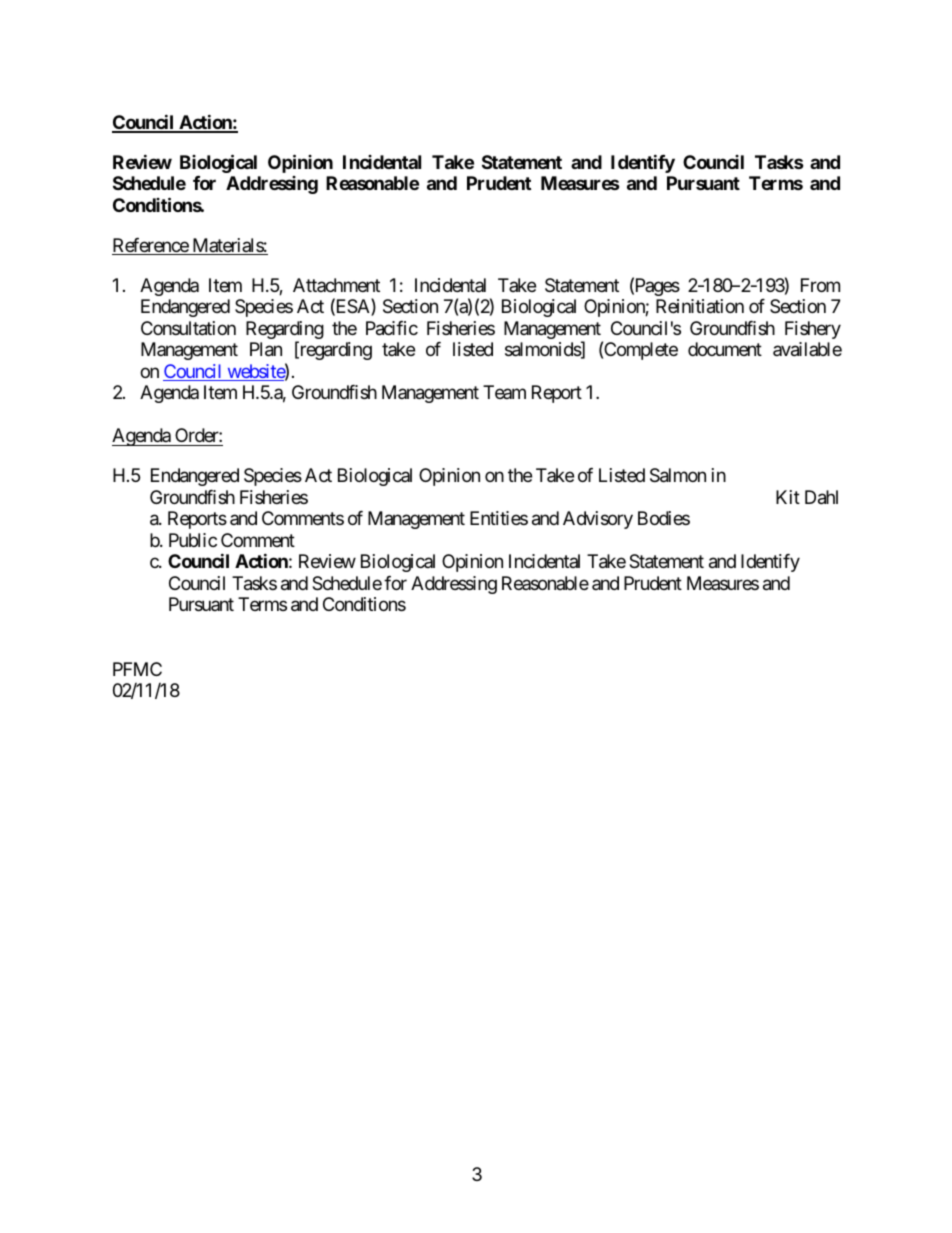 This screenshot has width=952, height=1233. What do you see at coordinates (598, 520) in the screenshot?
I see `Advisory` at bounding box center [598, 520].
